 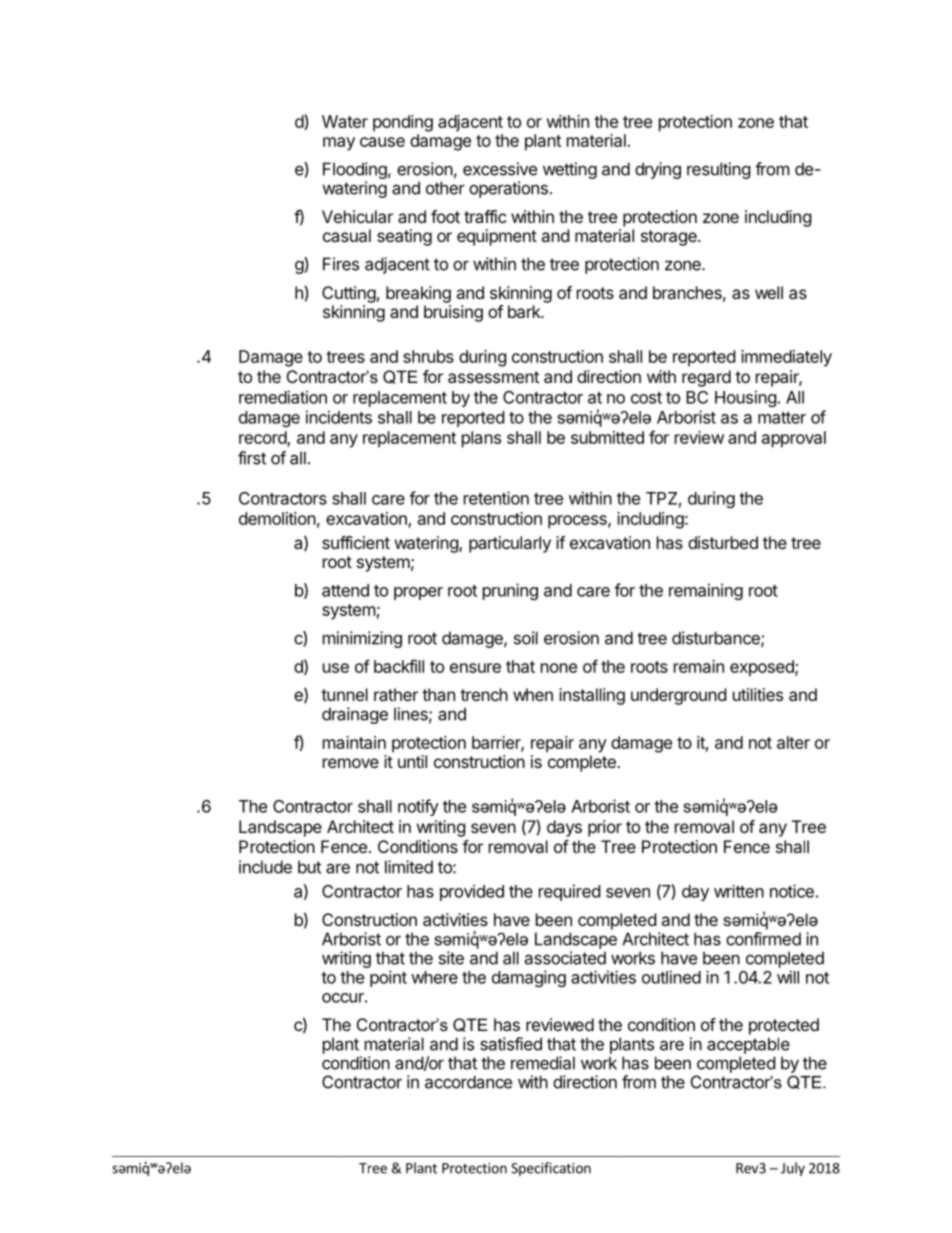 What do you see at coordinates (468, 1082) in the image?
I see `accordance` at bounding box center [468, 1082].
